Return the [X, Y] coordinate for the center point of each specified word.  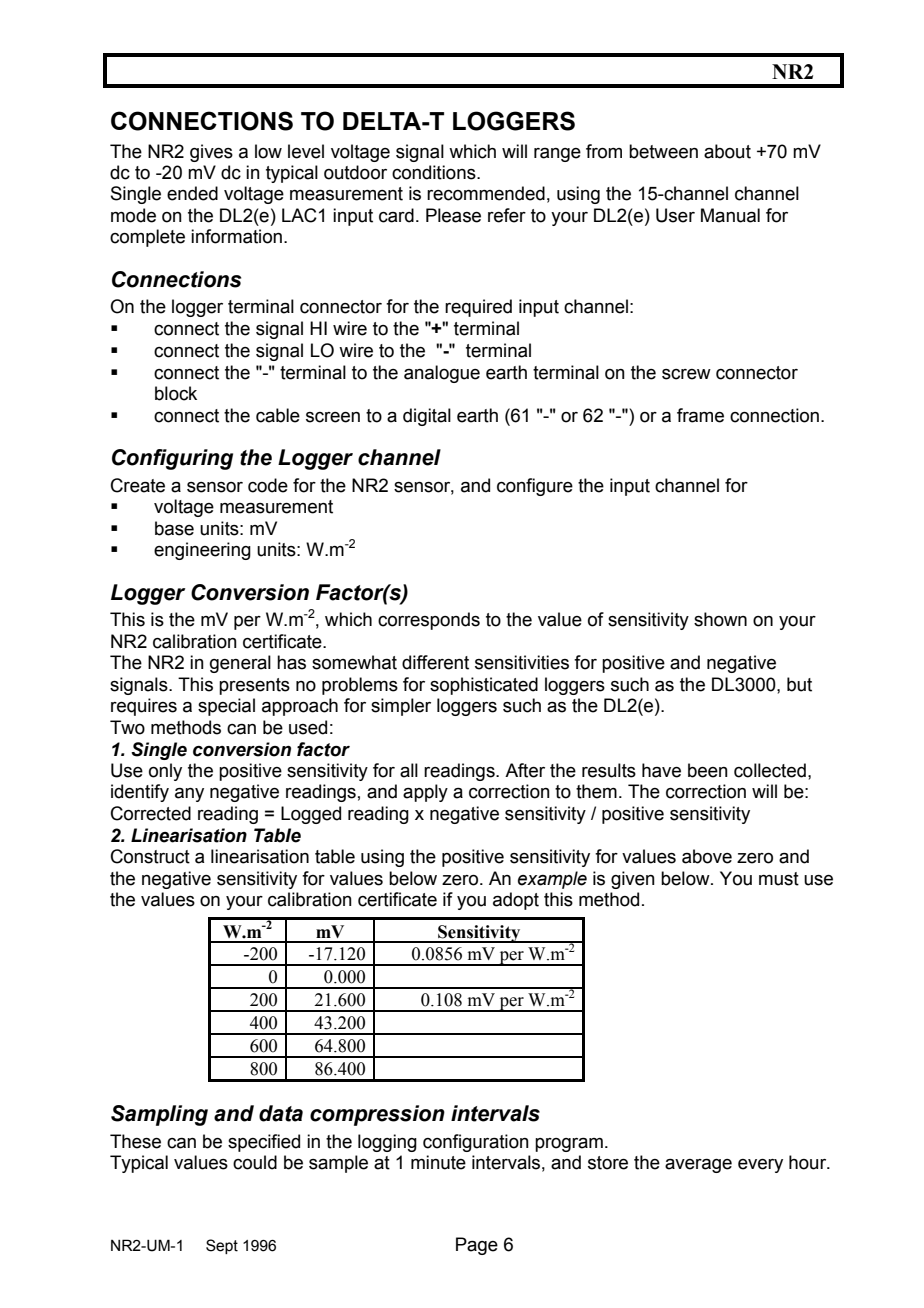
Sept [222, 1246]
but [799, 684]
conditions [435, 172]
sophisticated [484, 686]
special [226, 707]
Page [477, 1246]
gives [211, 153]
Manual [730, 215]
